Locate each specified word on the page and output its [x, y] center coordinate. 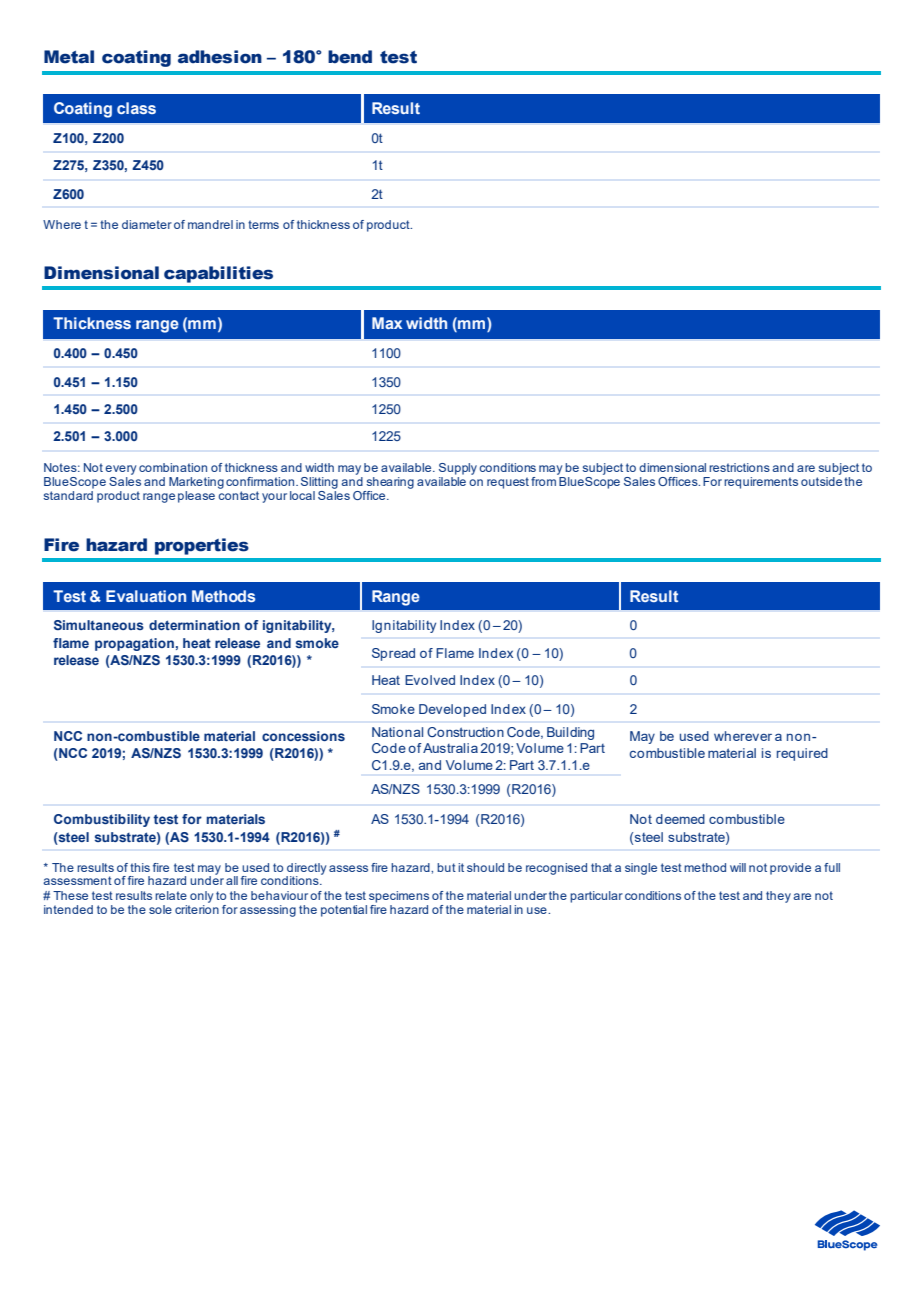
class [136, 108]
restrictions [739, 467]
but [446, 867]
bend [350, 57]
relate [171, 895]
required [802, 754]
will [738, 867]
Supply [458, 470]
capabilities [218, 274]
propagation [134, 644]
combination [173, 467]
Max [387, 323]
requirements [761, 483]
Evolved [430, 680]
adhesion [220, 57]
